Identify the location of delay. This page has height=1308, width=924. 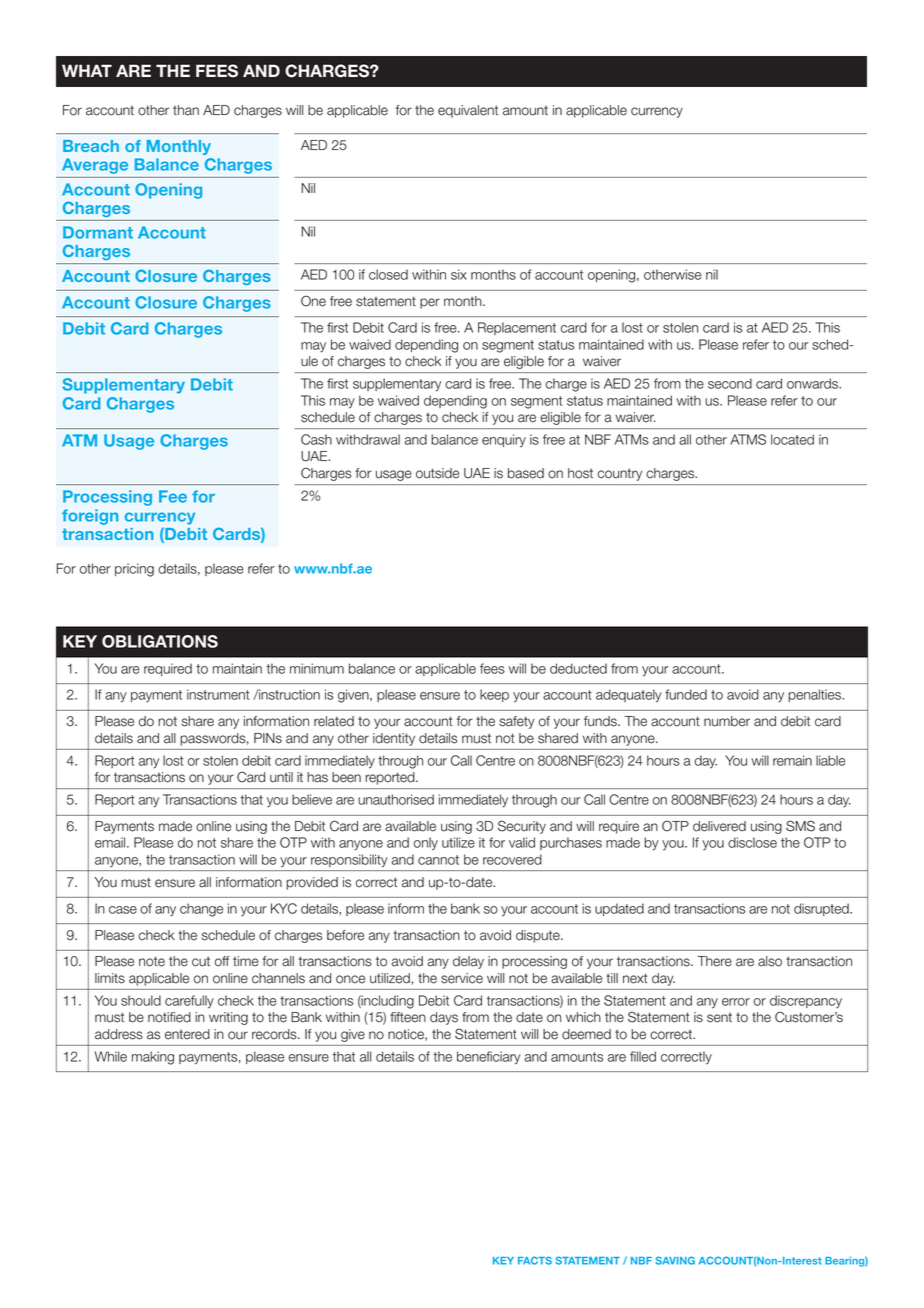
(468, 962).
